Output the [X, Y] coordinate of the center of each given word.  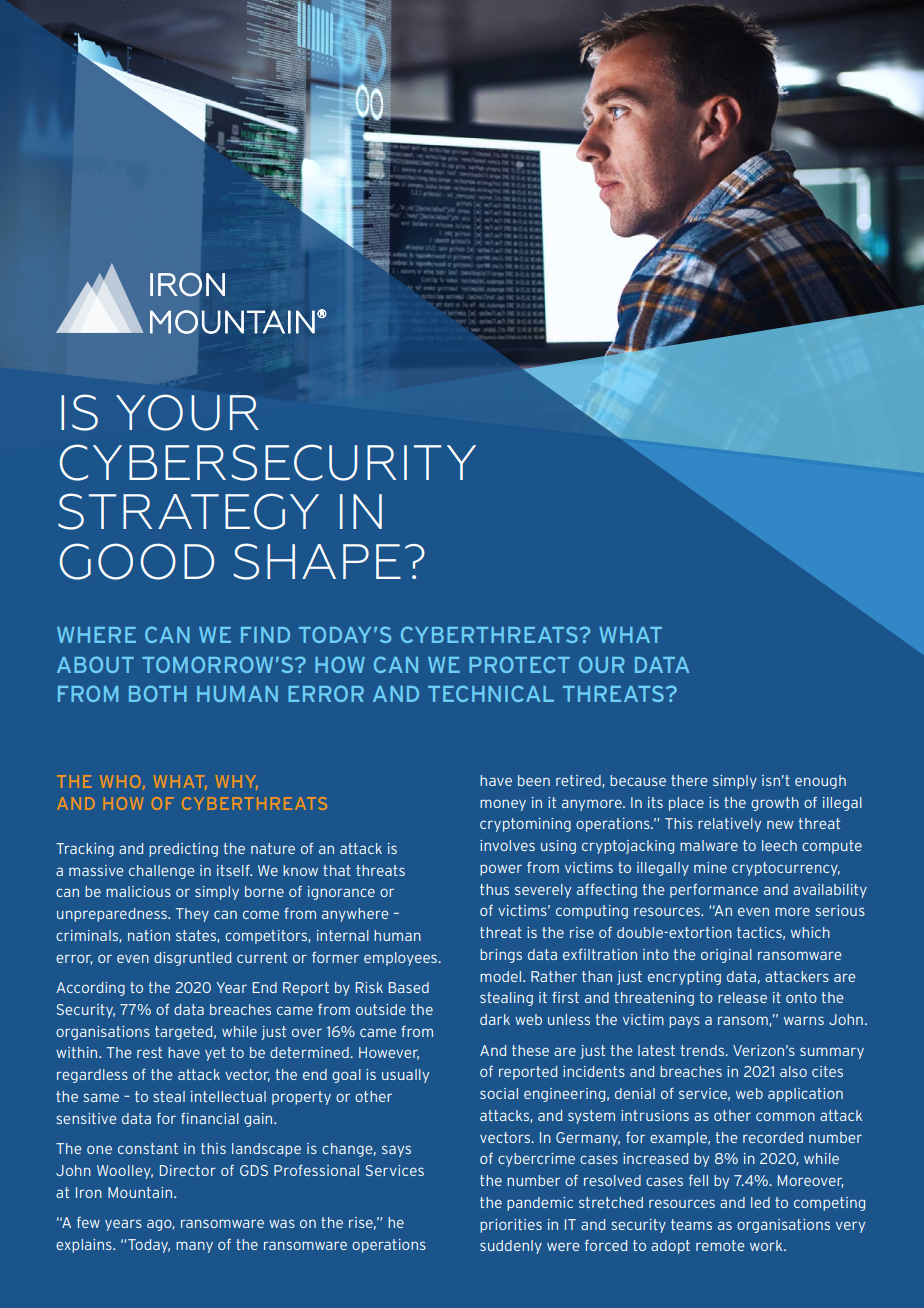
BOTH [158, 693]
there [689, 780]
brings [501, 956]
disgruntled [192, 959]
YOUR [187, 412]
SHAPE [317, 561]
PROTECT [519, 664]
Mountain [141, 1192]
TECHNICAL [491, 693]
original [726, 956]
